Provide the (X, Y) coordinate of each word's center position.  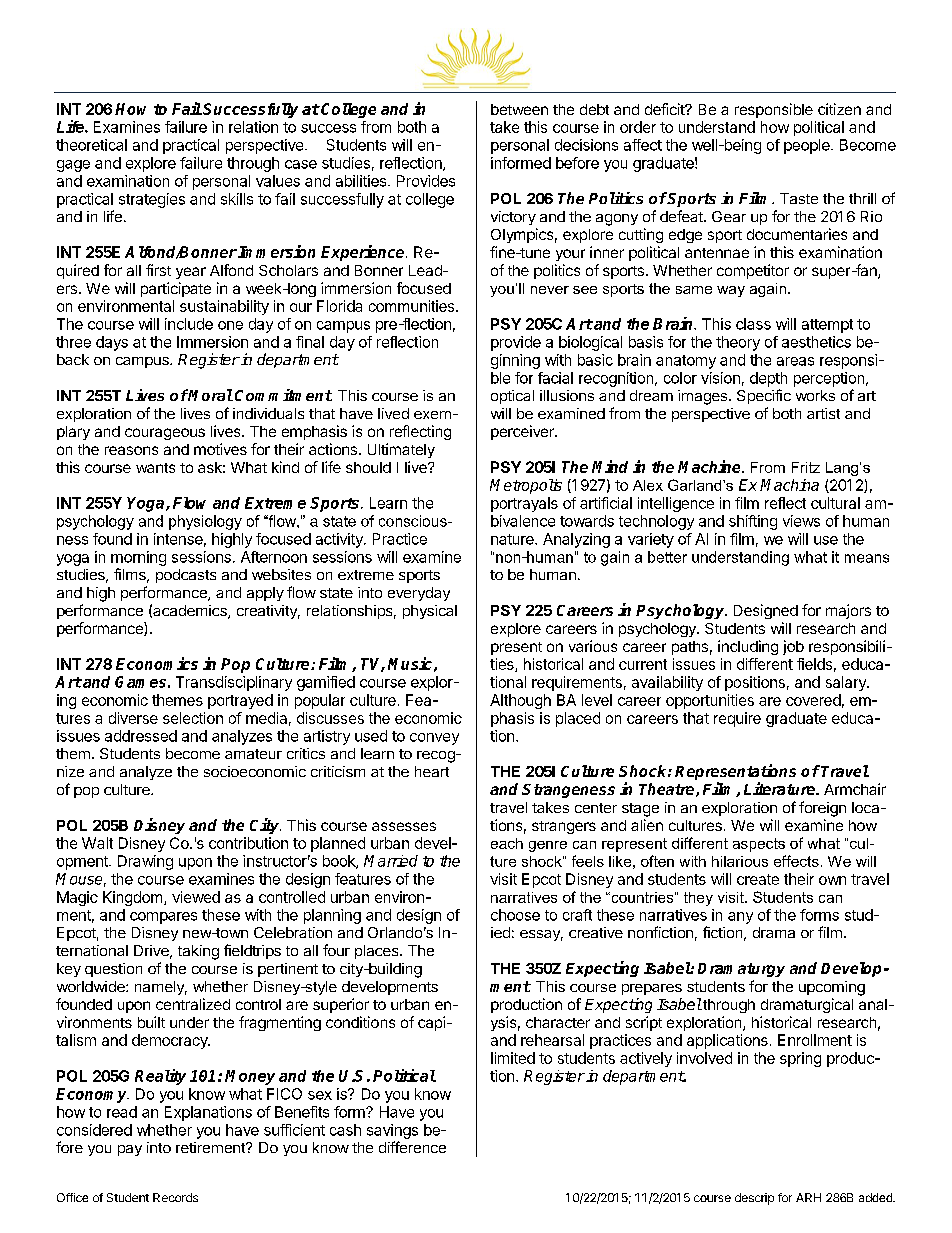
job (793, 647)
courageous (165, 434)
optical (512, 397)
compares (163, 918)
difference (412, 1147)
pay (130, 1150)
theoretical (91, 145)
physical (430, 612)
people (808, 146)
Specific (764, 396)
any (740, 918)
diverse (133, 718)
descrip (754, 1199)
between (519, 109)
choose (515, 915)
